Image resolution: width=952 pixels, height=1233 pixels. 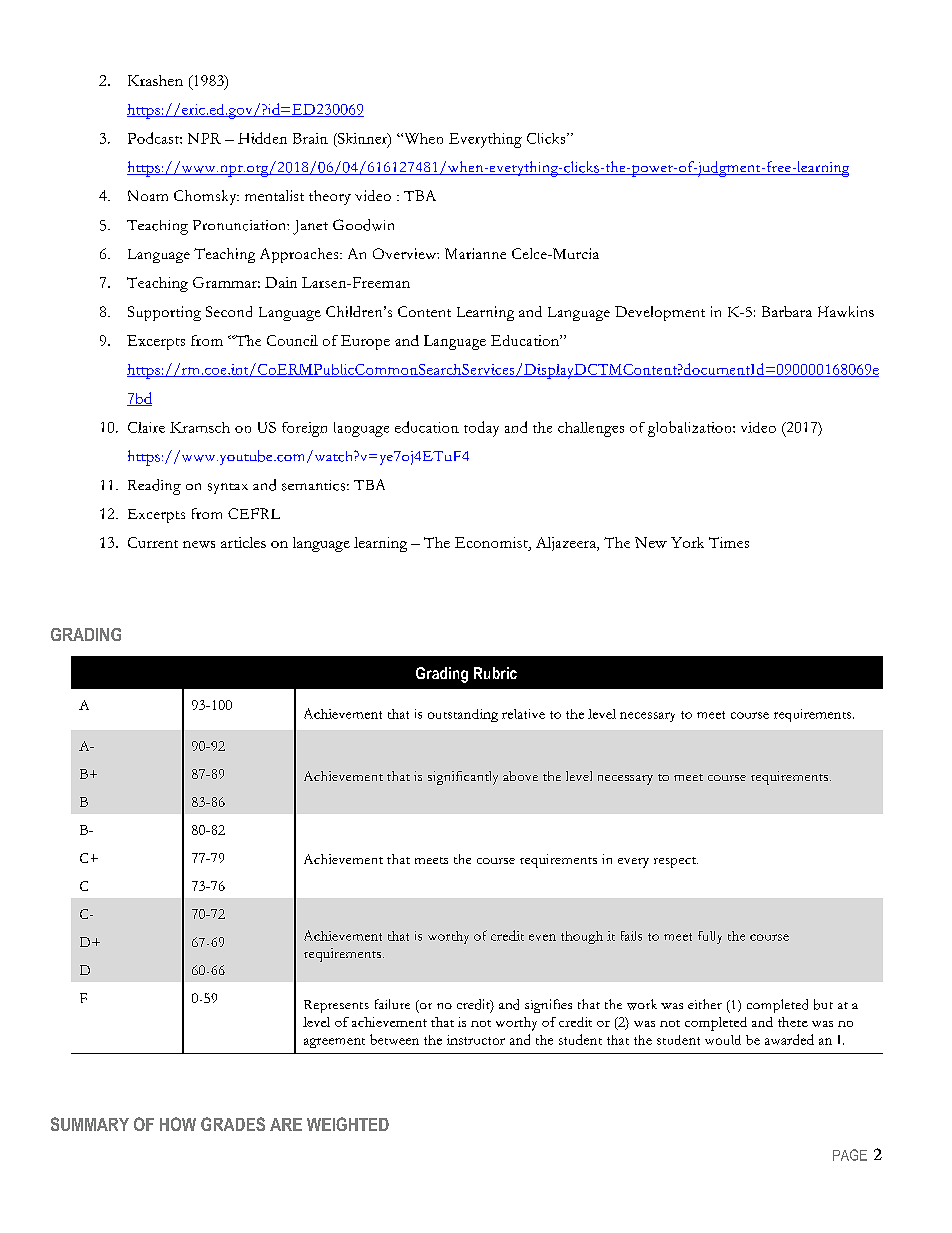 I want to click on Krashen, so click(x=155, y=80).
